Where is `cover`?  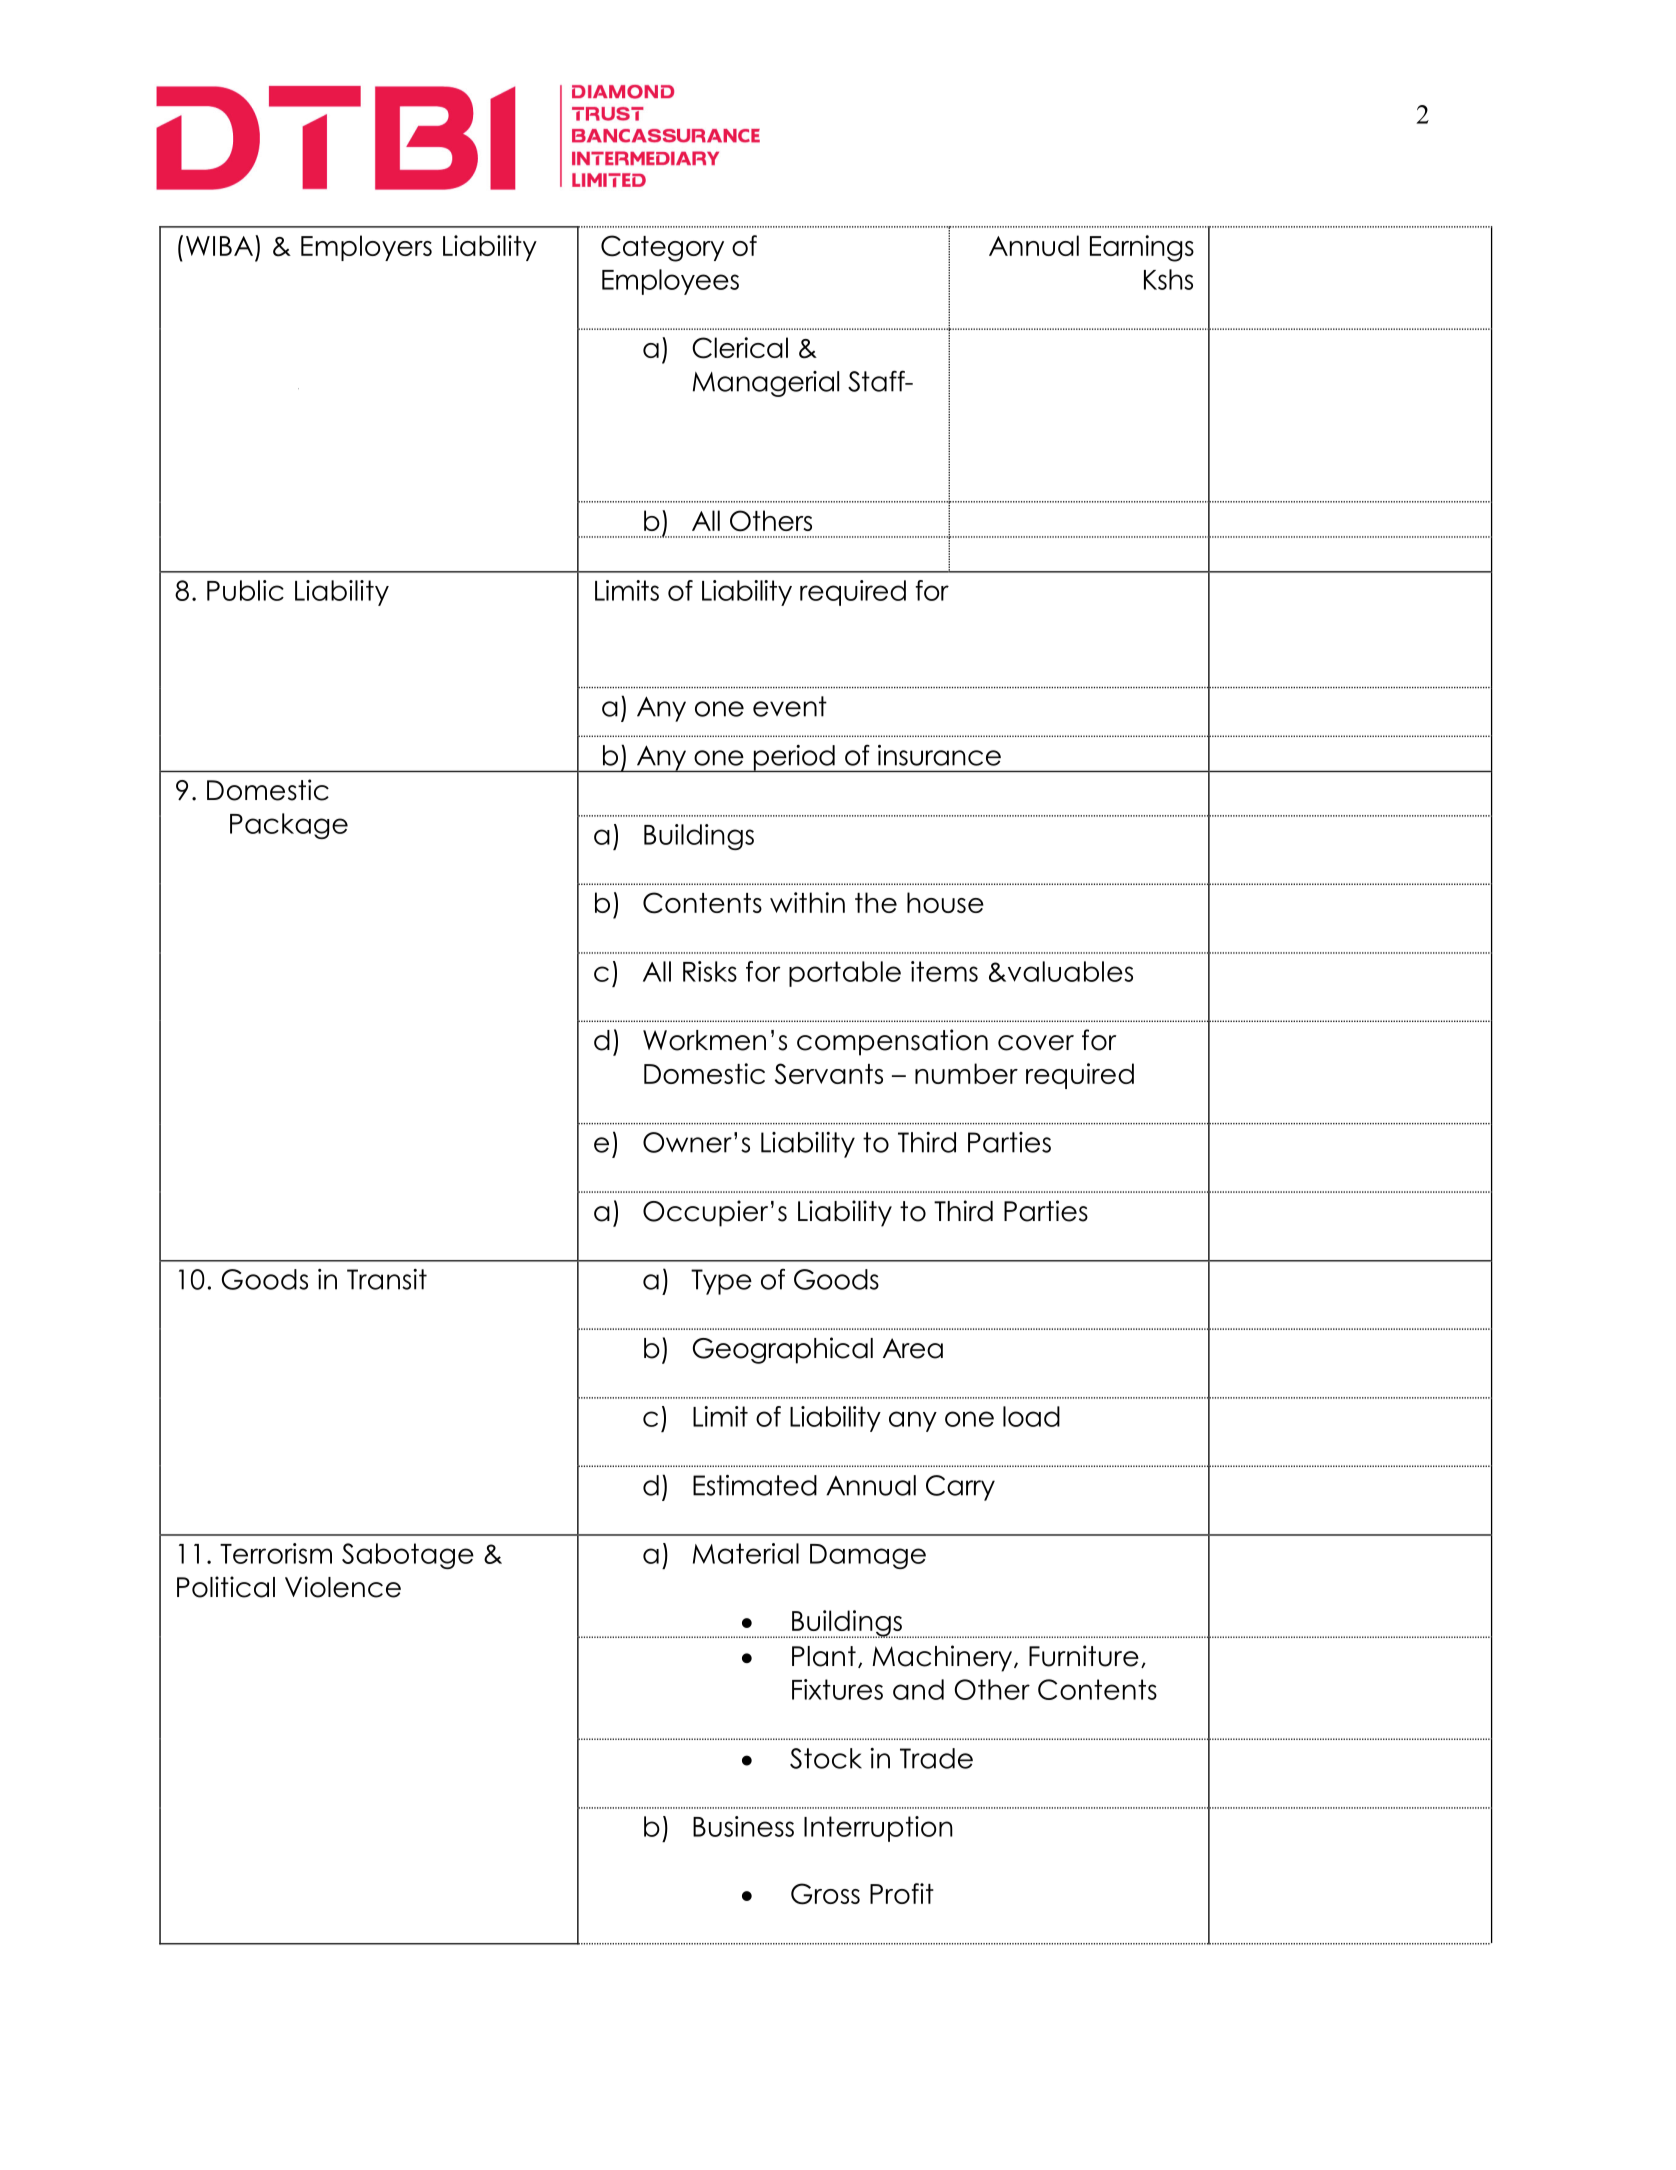 cover is located at coordinates (1036, 1043).
